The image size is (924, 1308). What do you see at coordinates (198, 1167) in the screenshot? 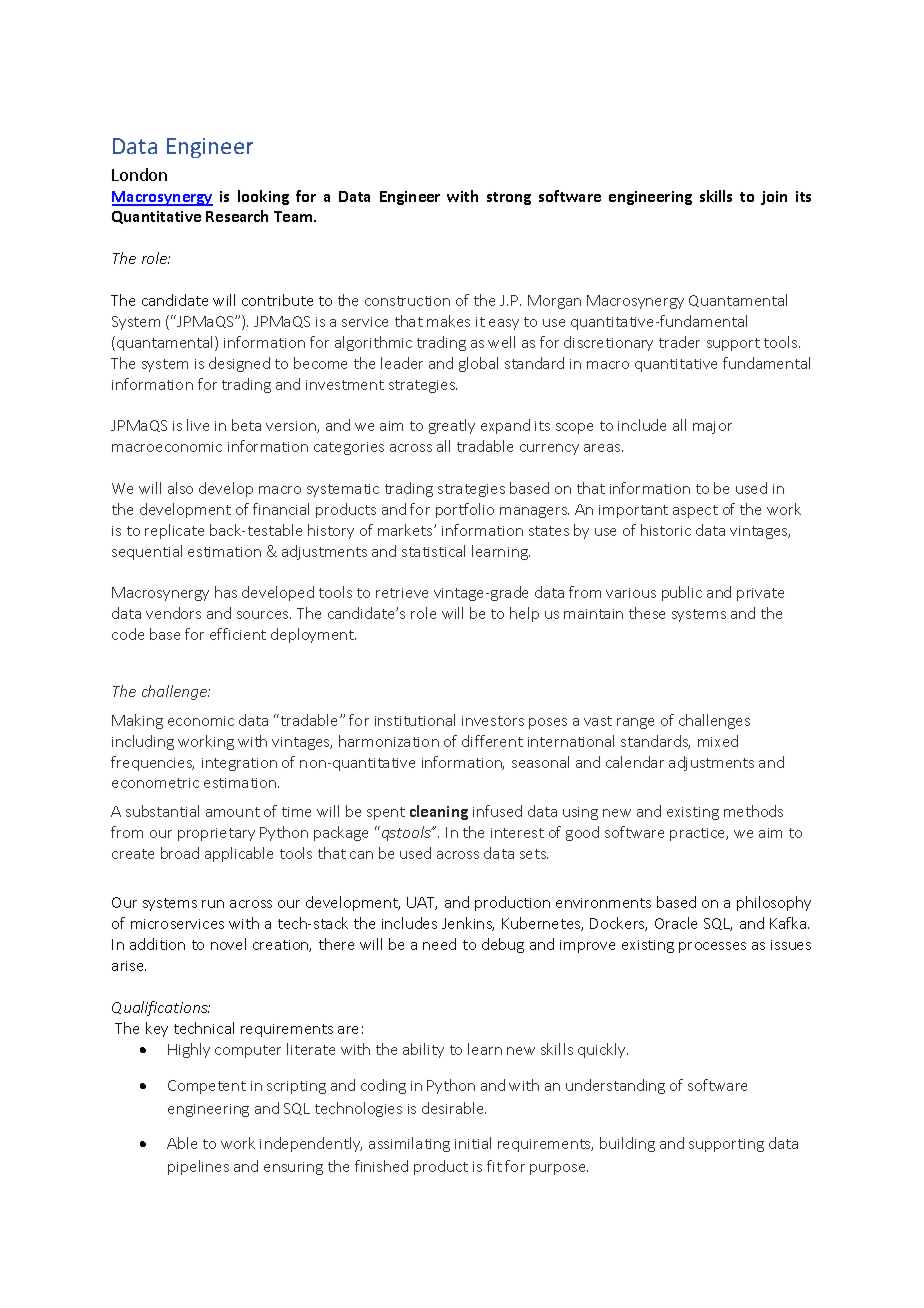
I see `pipelines` at bounding box center [198, 1167].
